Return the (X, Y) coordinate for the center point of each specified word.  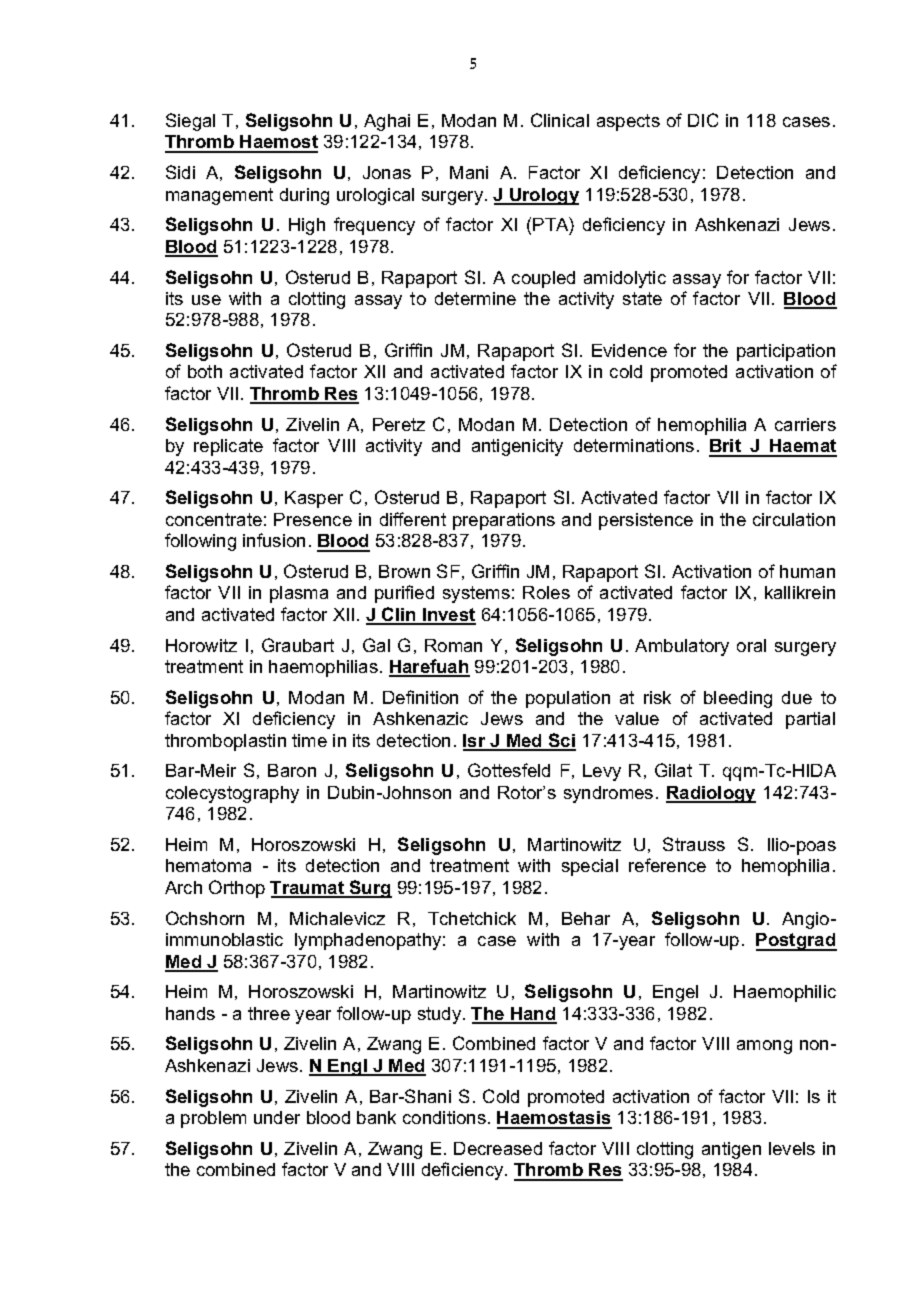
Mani (469, 172)
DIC (703, 120)
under (277, 1117)
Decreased (498, 1148)
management (219, 196)
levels (792, 1148)
